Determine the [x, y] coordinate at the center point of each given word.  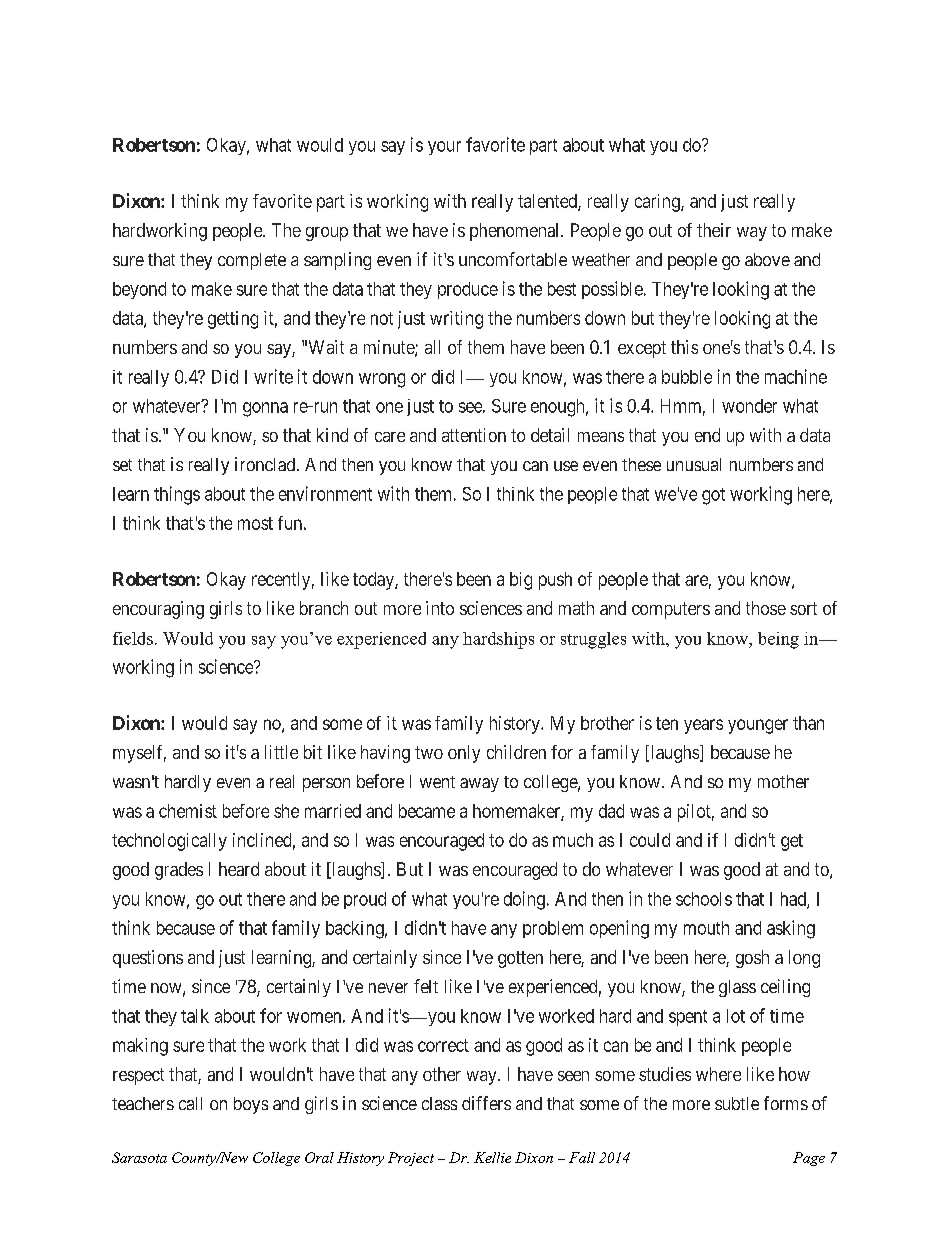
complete [252, 261]
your [444, 148]
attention [474, 435]
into [440, 608]
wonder [749, 406]
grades [179, 871]
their [714, 230]
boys [251, 1105]
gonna [265, 409]
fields [133, 638]
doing [524, 900]
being [778, 640]
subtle [737, 1103]
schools [704, 899]
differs [486, 1103]
